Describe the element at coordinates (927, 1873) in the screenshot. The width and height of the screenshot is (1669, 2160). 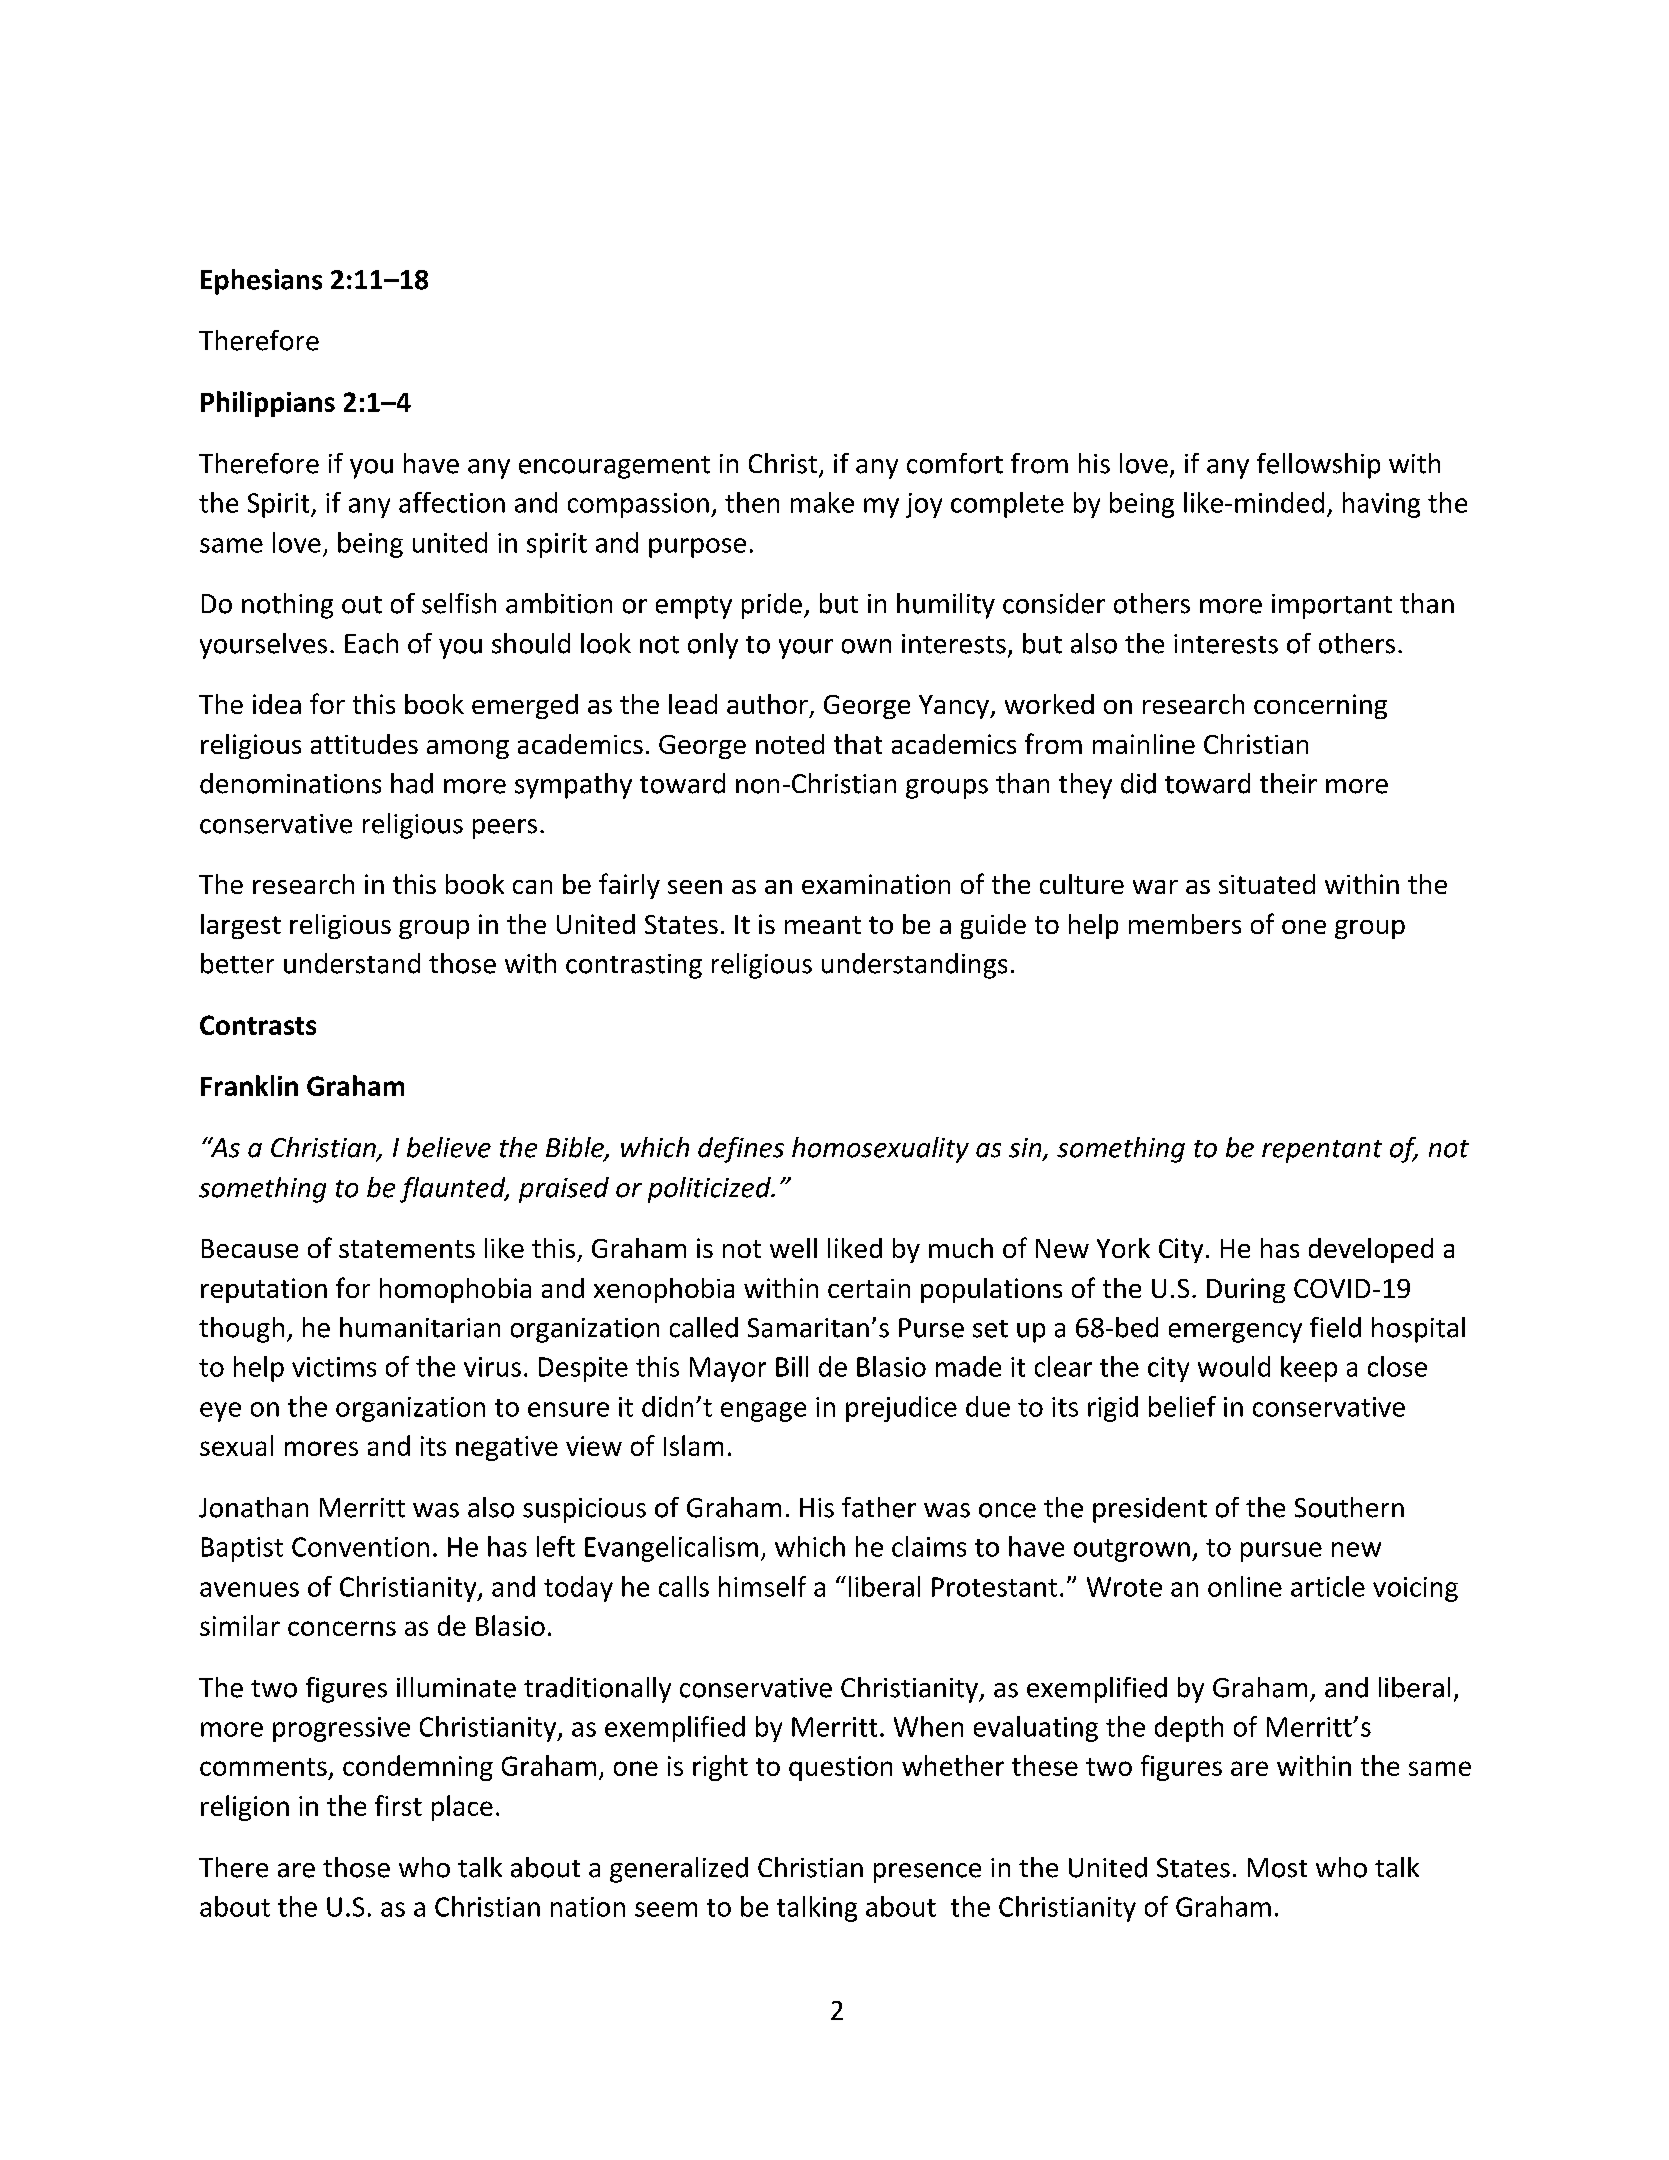
I see `presence` at that location.
